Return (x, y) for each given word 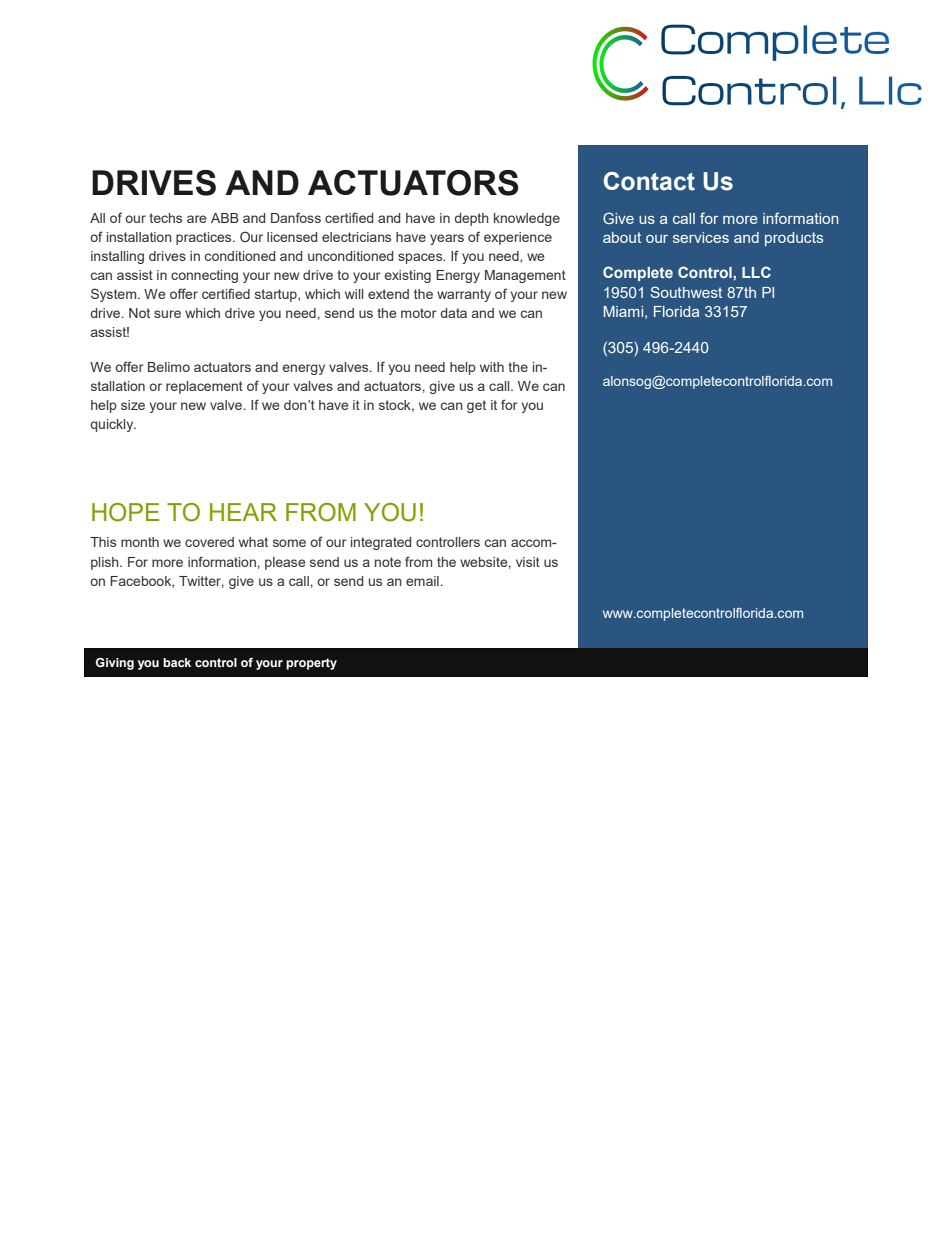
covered (209, 542)
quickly (113, 425)
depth (471, 219)
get (476, 406)
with (492, 367)
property (311, 664)
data (453, 313)
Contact (649, 181)
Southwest (686, 292)
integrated (381, 543)
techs (165, 218)
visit (528, 562)
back (177, 662)
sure (167, 314)
